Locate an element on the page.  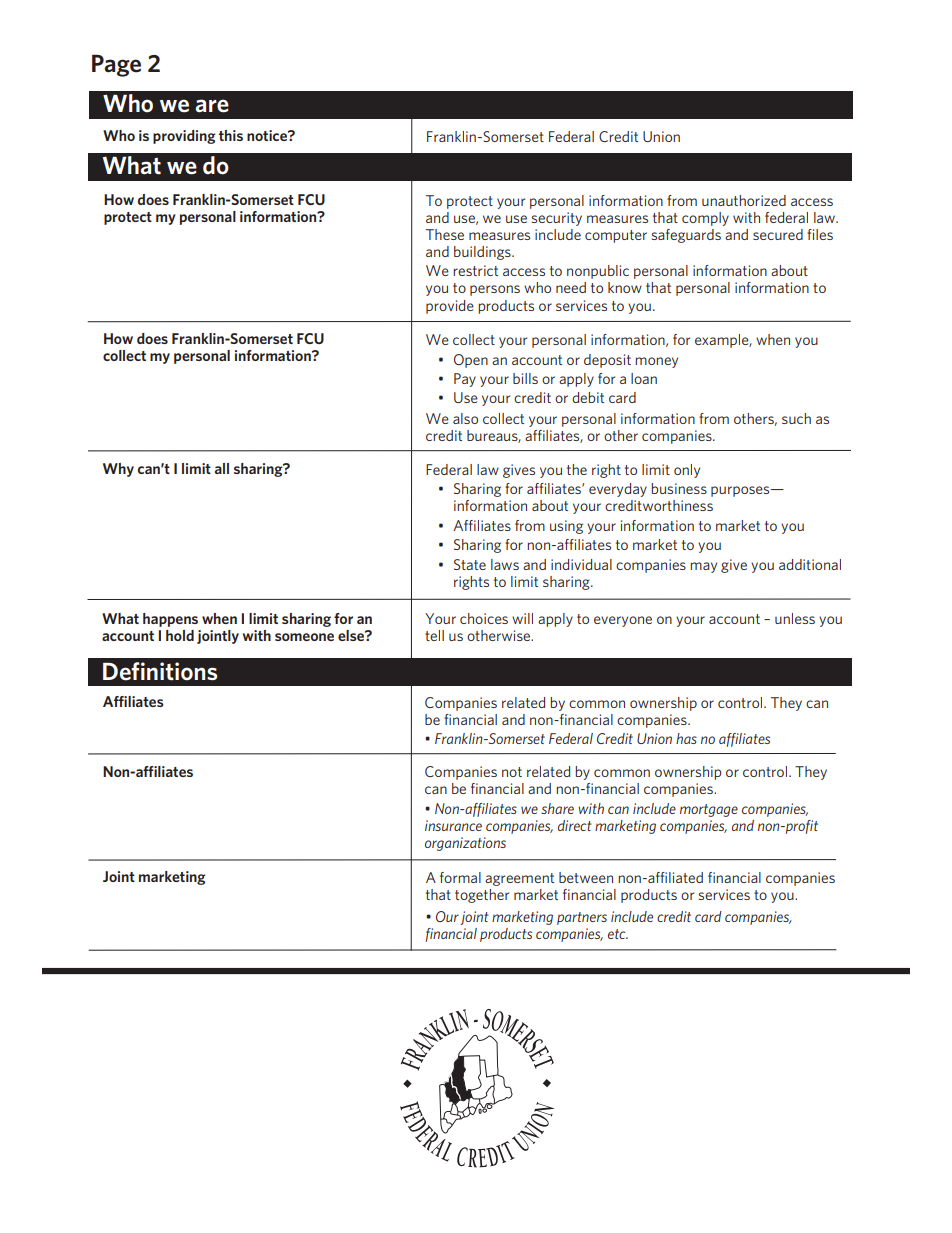
all is located at coordinates (222, 468).
